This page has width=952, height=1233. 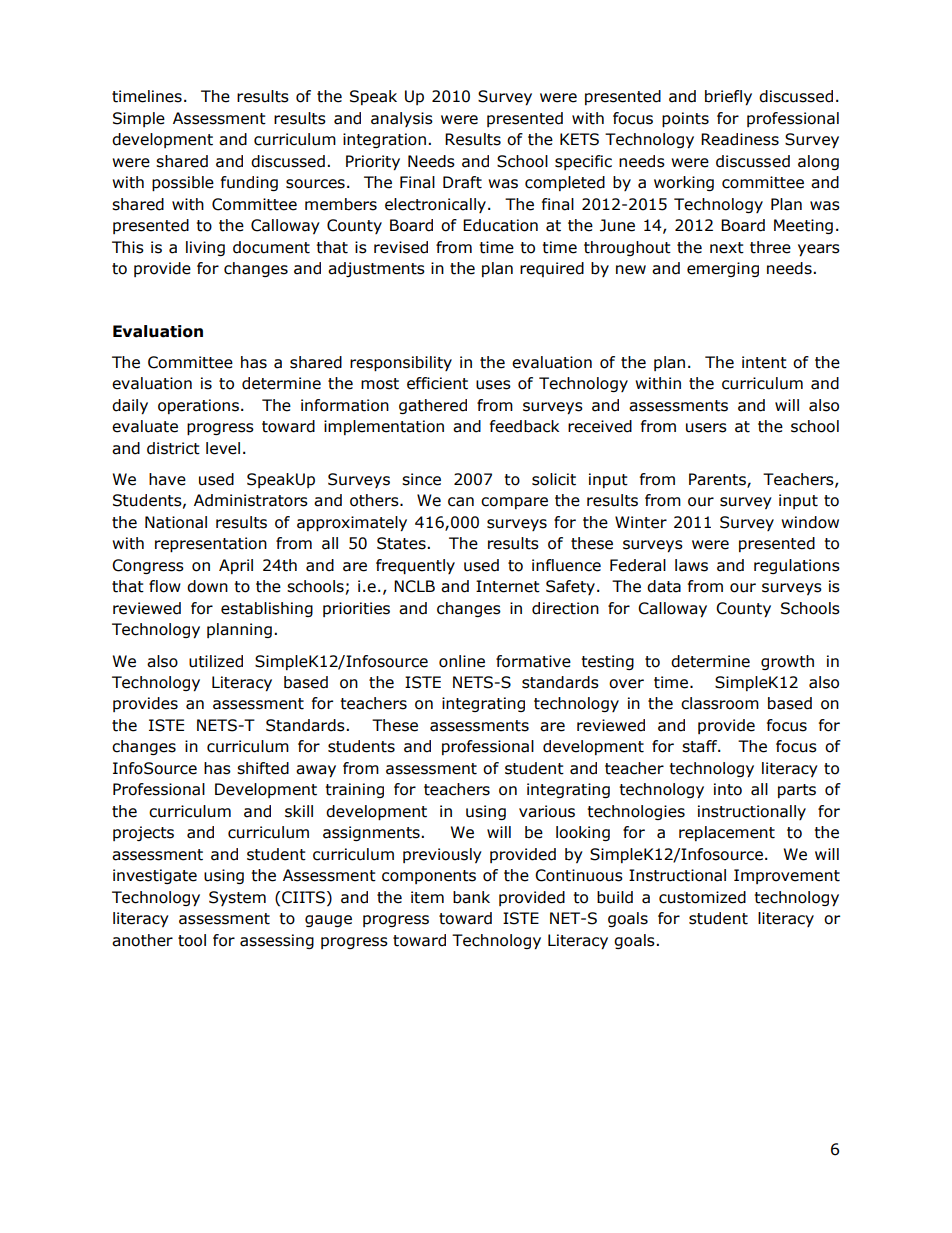 What do you see at coordinates (702, 897) in the page?
I see `customized` at bounding box center [702, 897].
